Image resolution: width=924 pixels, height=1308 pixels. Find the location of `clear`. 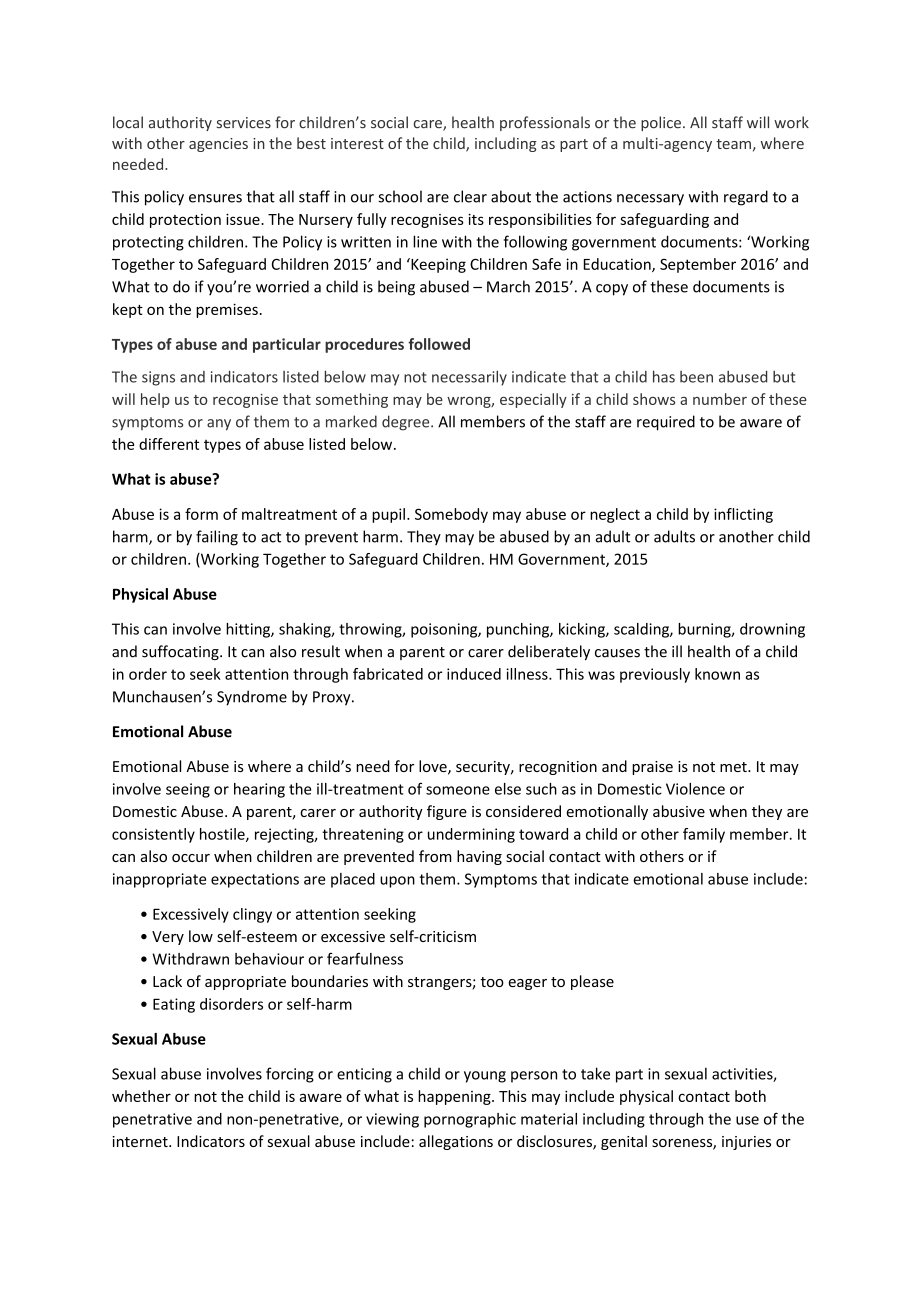

clear is located at coordinates (470, 196).
